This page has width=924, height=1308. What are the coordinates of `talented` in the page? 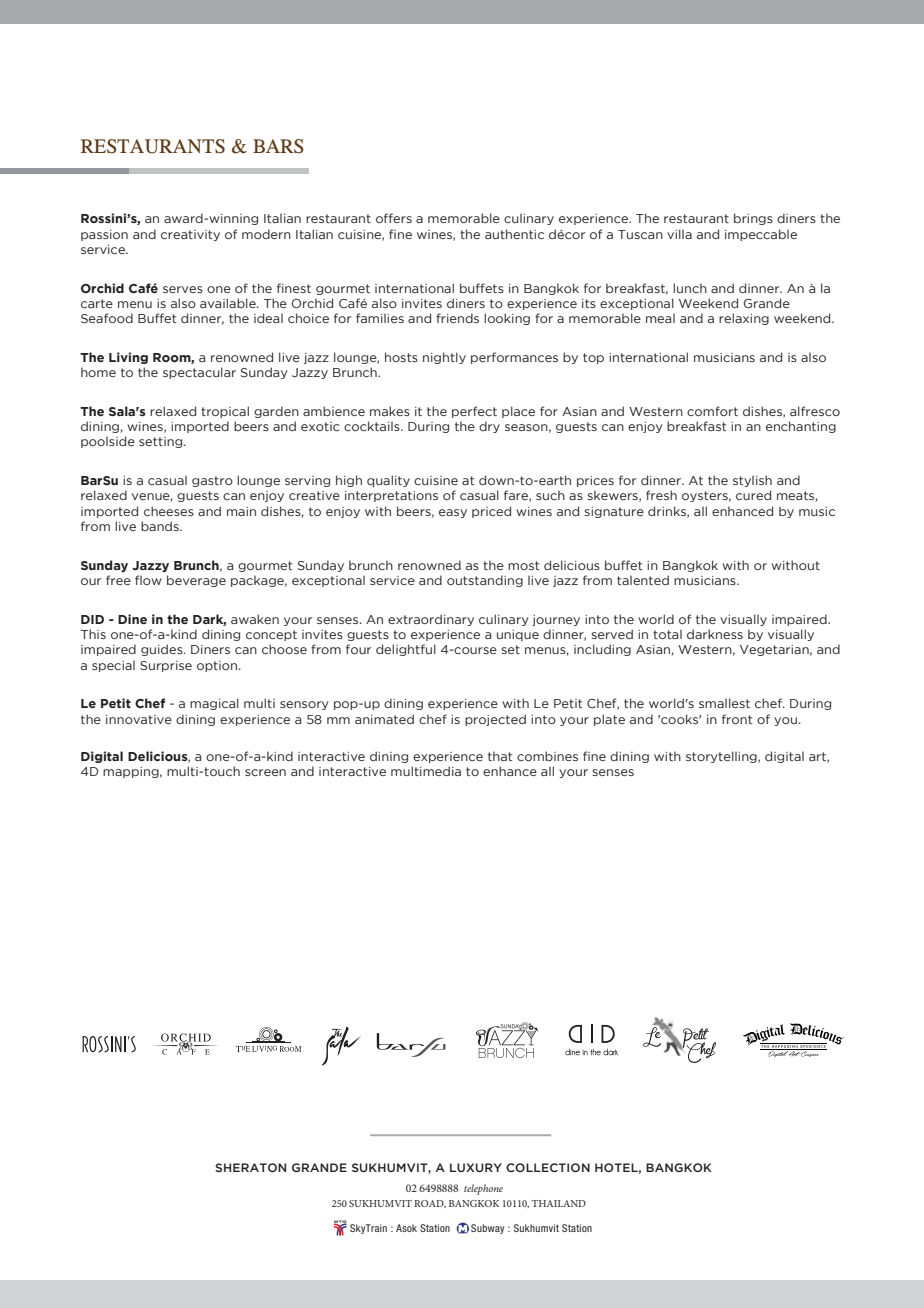 It's located at (643, 580).
